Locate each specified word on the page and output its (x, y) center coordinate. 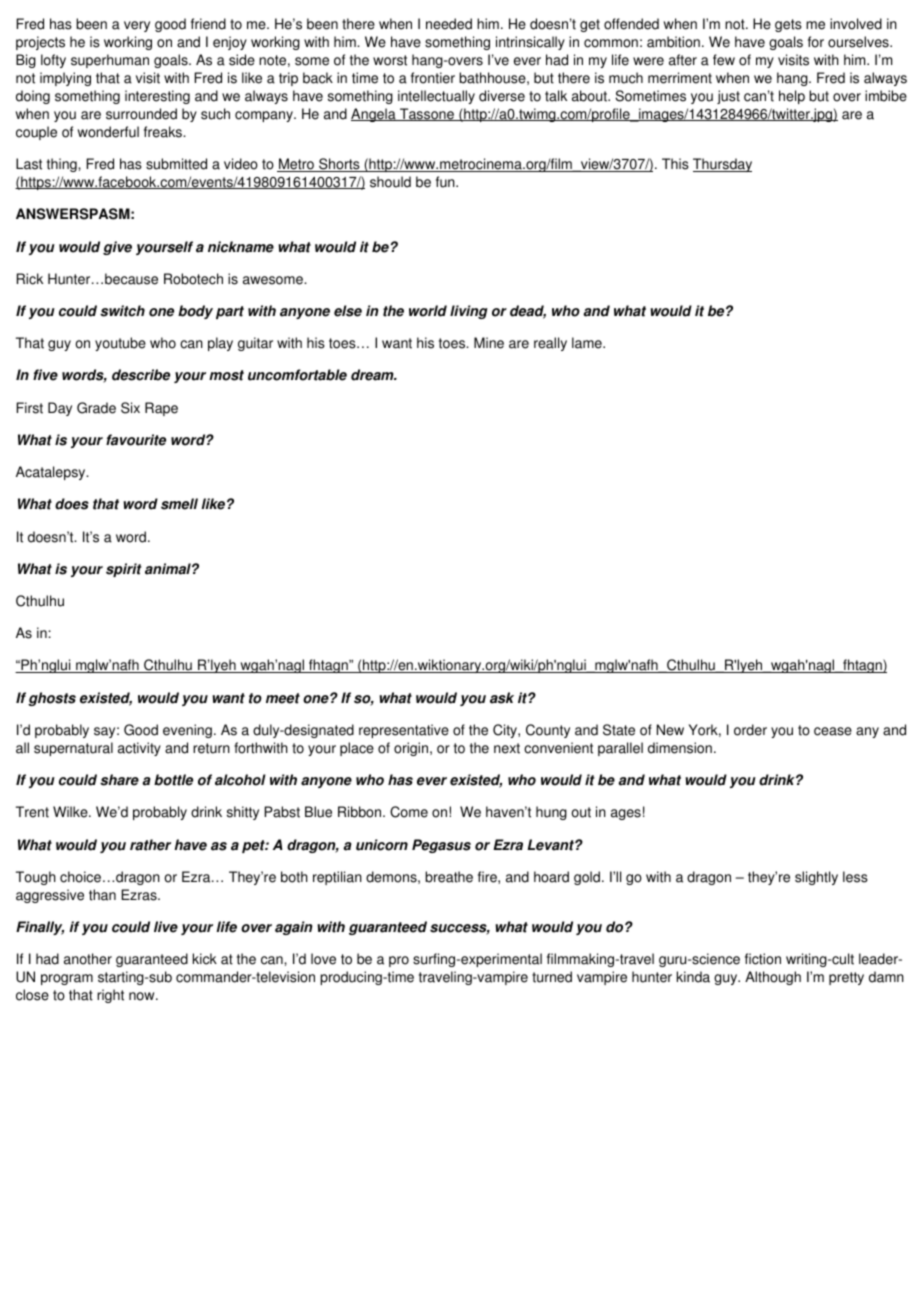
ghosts (52, 699)
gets (788, 25)
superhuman (110, 61)
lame (588, 343)
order (750, 730)
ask (502, 698)
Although (773, 978)
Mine (489, 343)
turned (552, 977)
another (88, 959)
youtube (120, 344)
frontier (433, 78)
